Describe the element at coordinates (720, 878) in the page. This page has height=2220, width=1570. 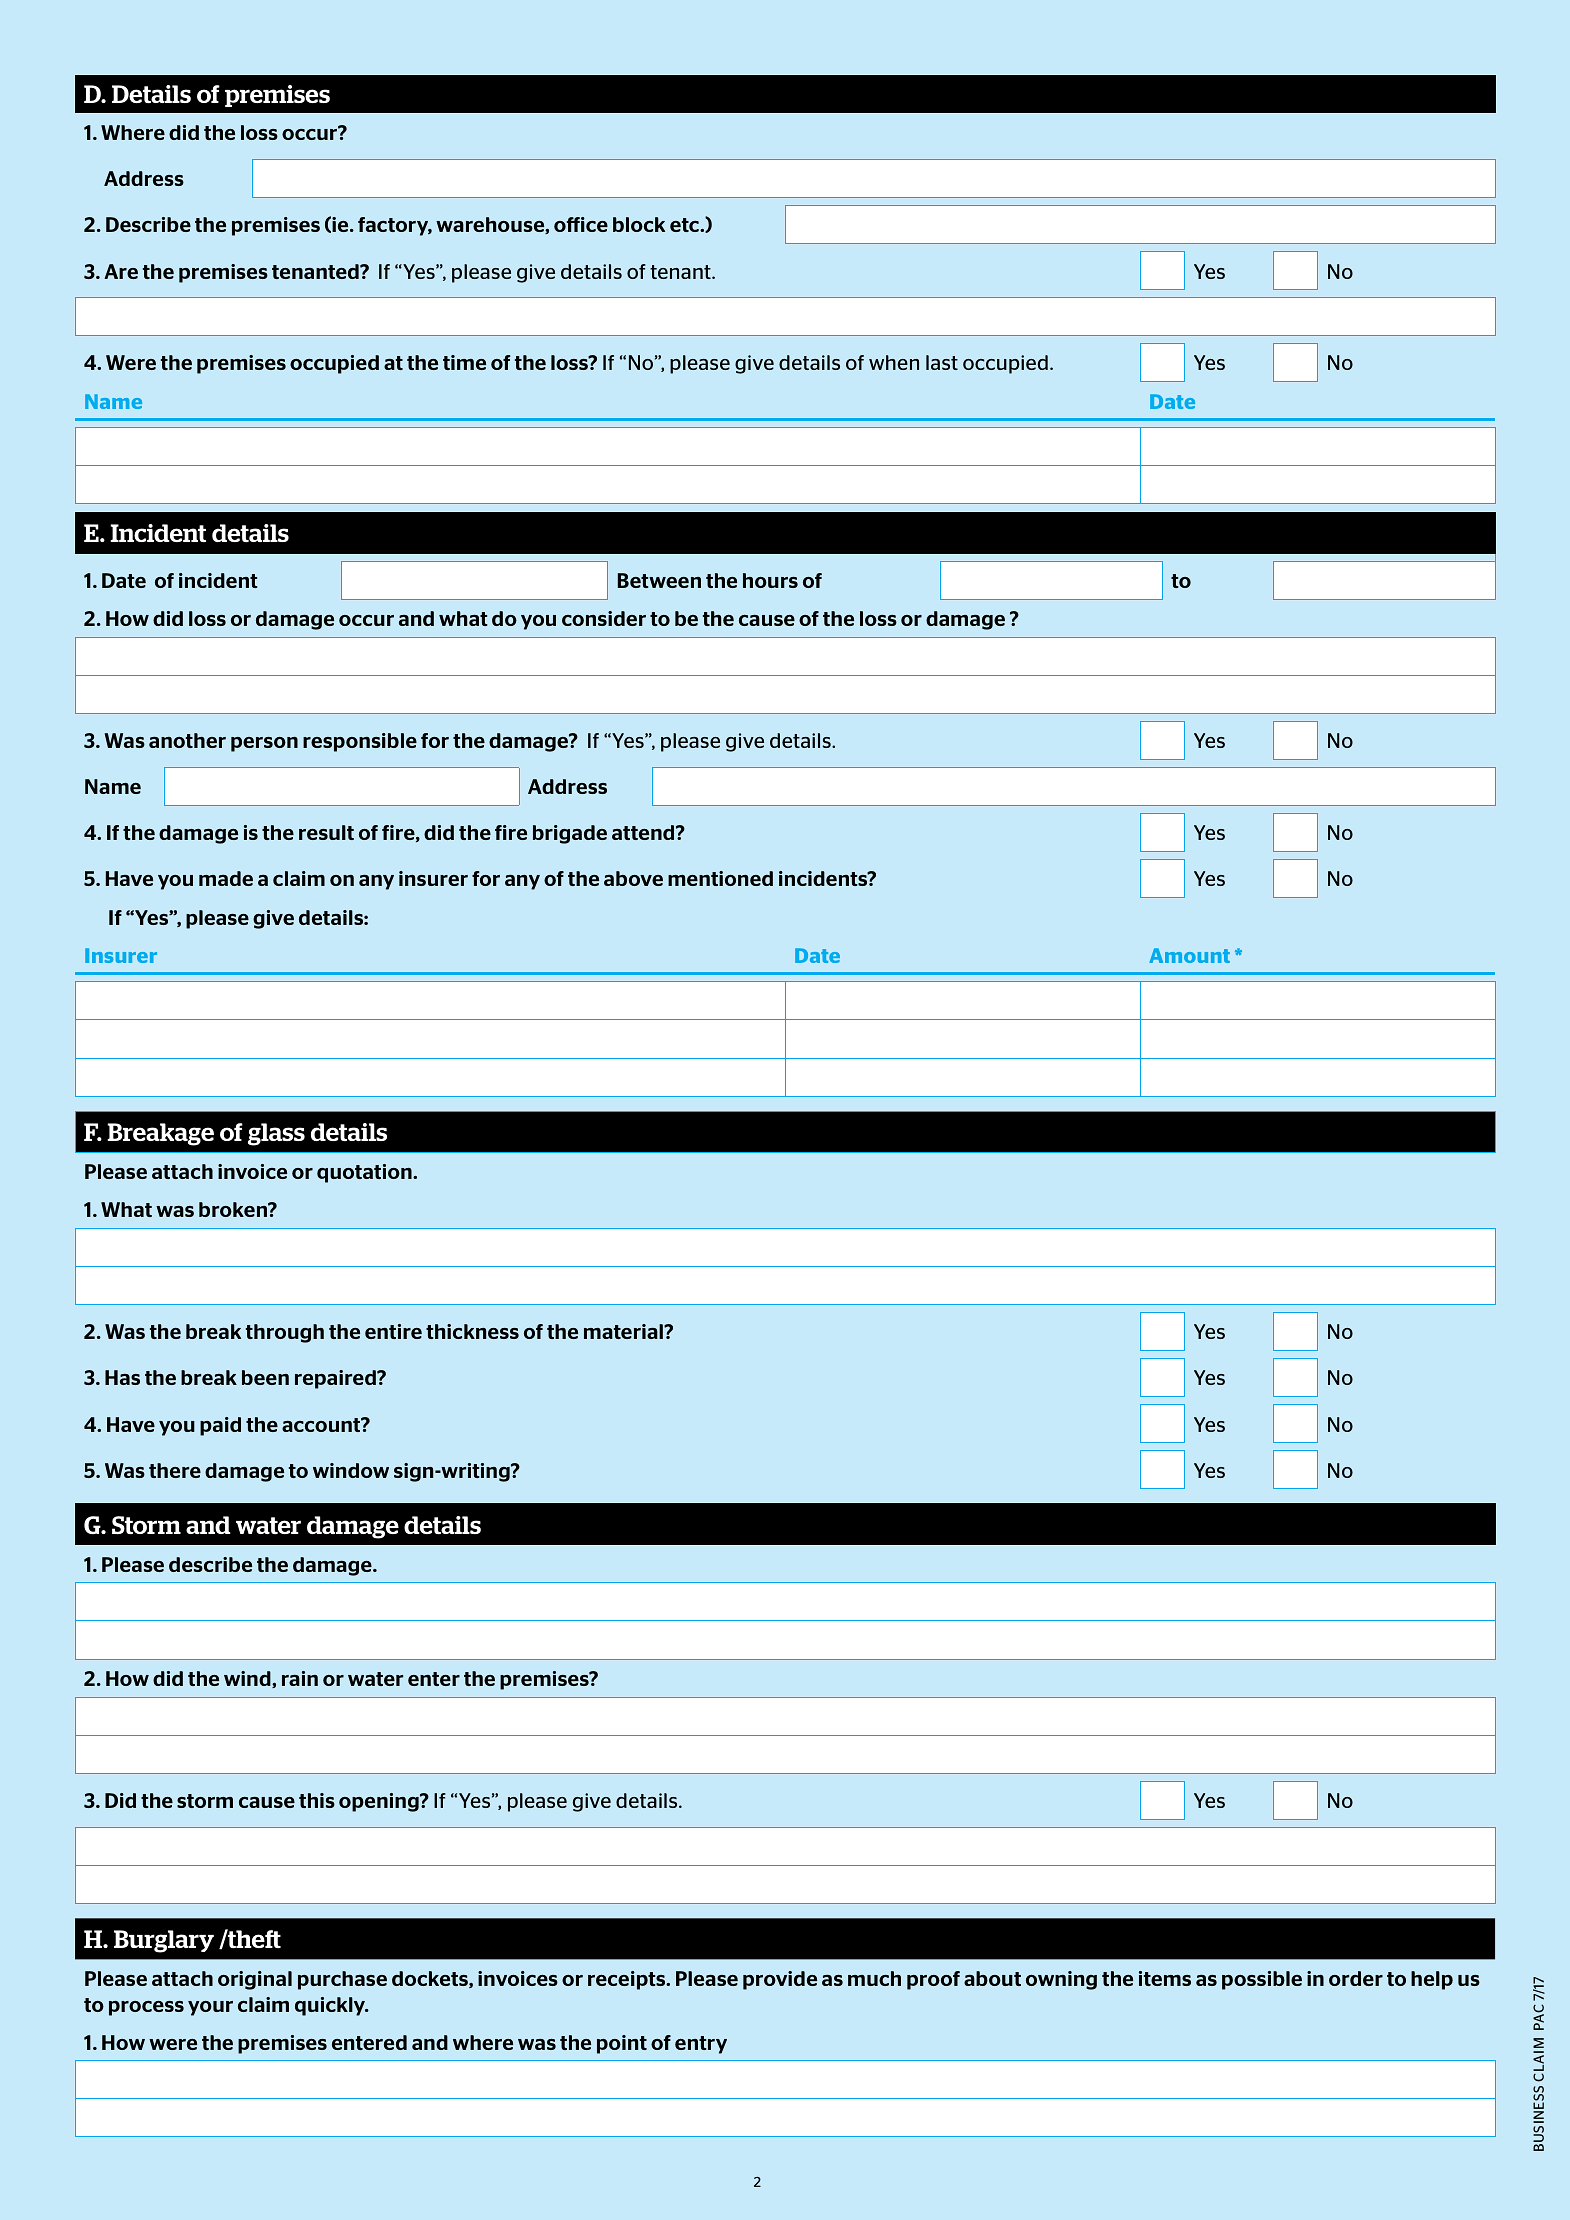
I see `mentioned` at that location.
